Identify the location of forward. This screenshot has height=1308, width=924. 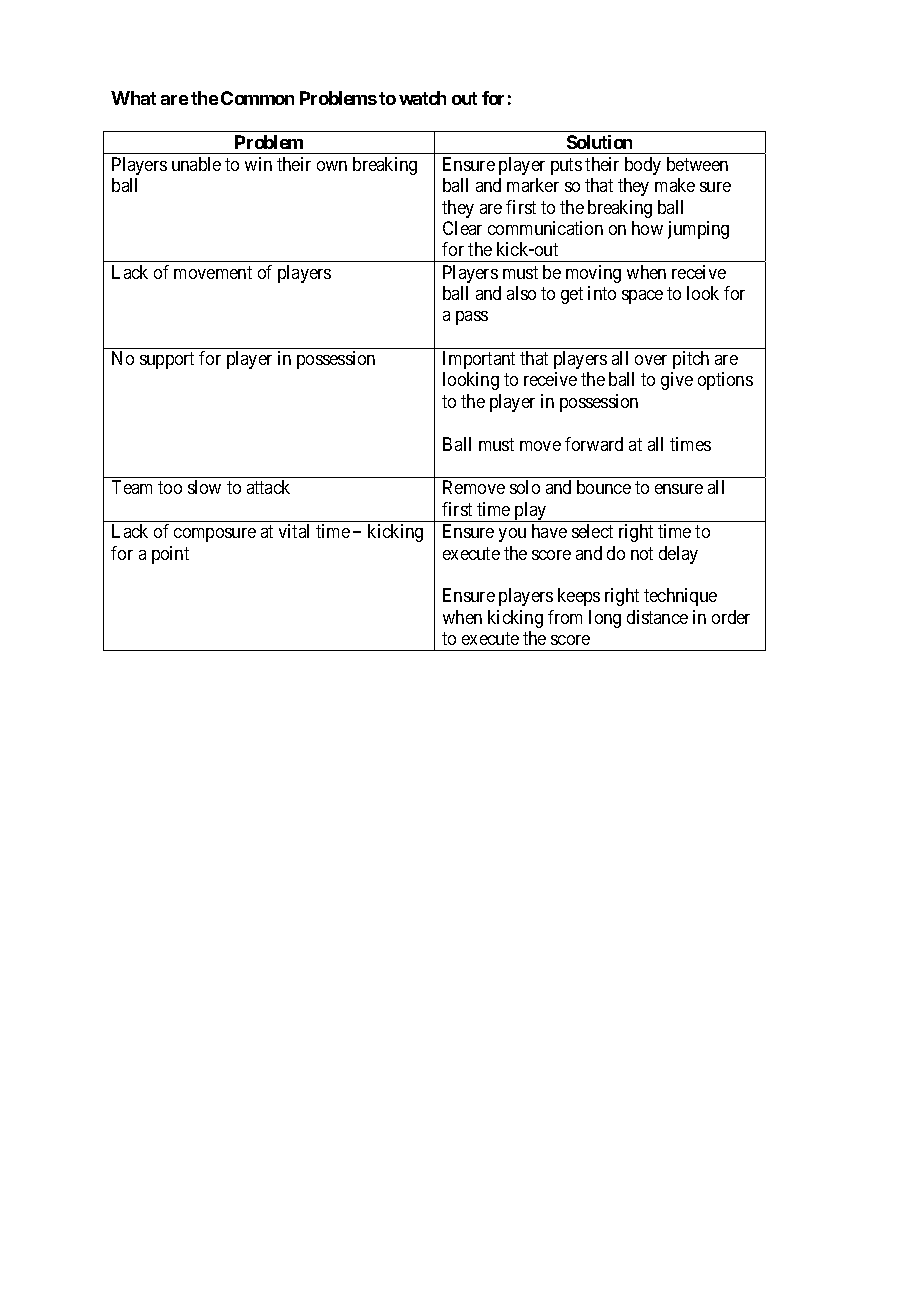
(594, 444).
